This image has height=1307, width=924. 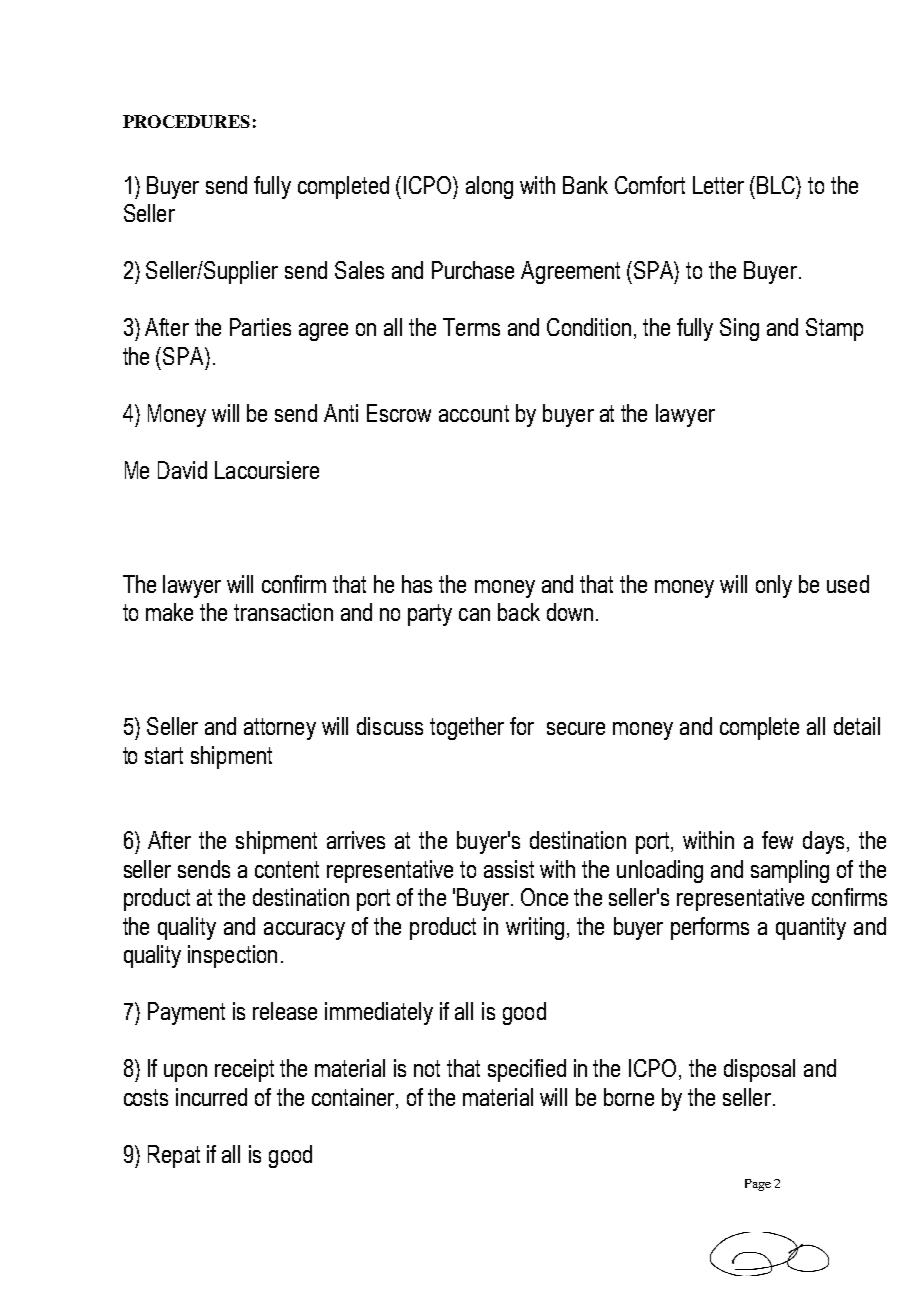 I want to click on along, so click(x=489, y=187).
